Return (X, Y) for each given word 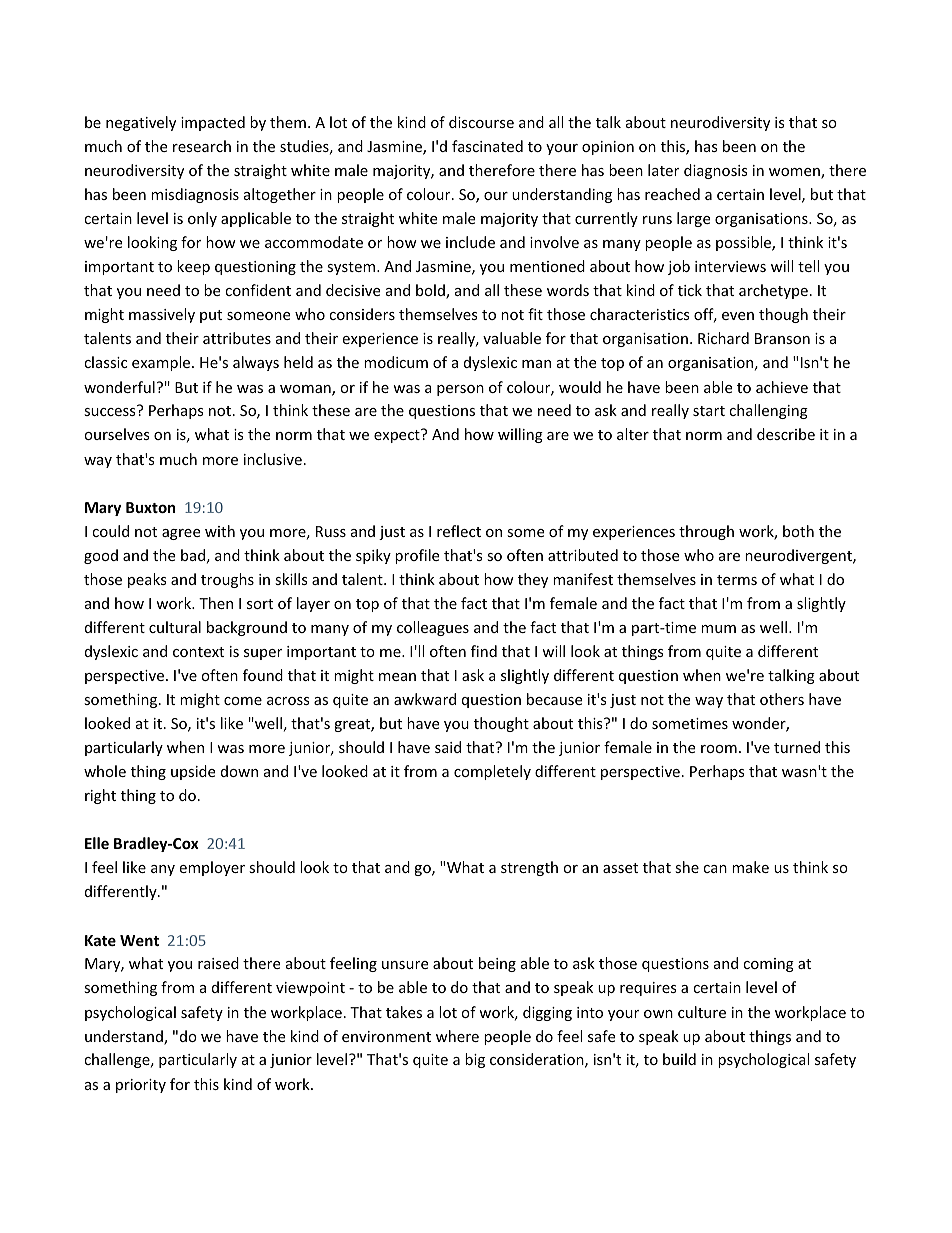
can (715, 869)
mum (718, 629)
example (162, 363)
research (202, 146)
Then (216, 603)
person (460, 390)
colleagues (433, 628)
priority (141, 1086)
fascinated (487, 146)
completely (492, 772)
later (663, 170)
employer (212, 868)
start (709, 411)
